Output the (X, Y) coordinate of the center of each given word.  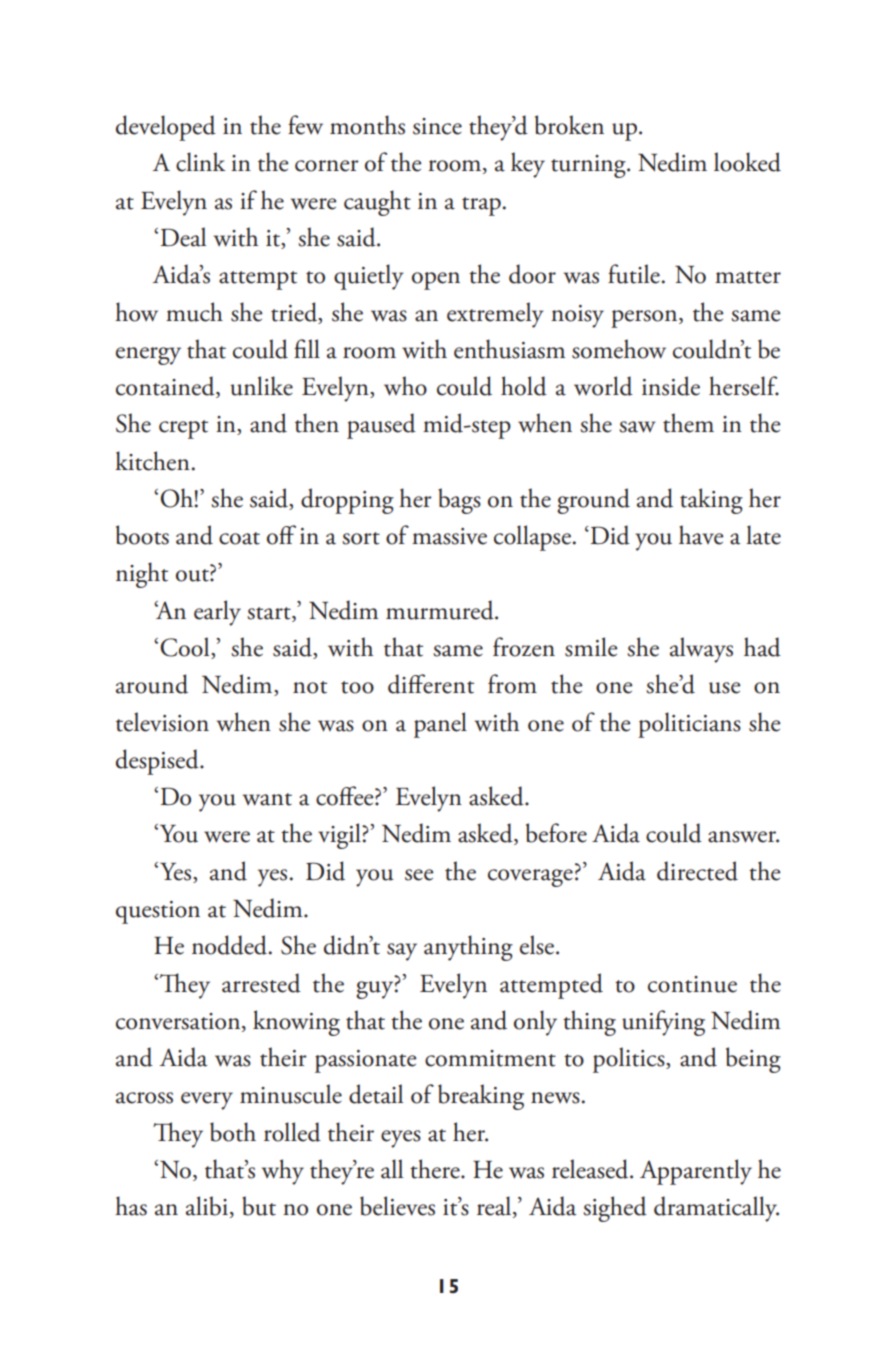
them (688, 423)
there (436, 1169)
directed (697, 871)
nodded (231, 945)
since (437, 126)
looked (747, 162)
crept (183, 429)
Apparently (696, 1172)
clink (200, 162)
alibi (207, 1206)
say (402, 952)
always (701, 650)
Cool (186, 648)
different (431, 684)
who (405, 386)
